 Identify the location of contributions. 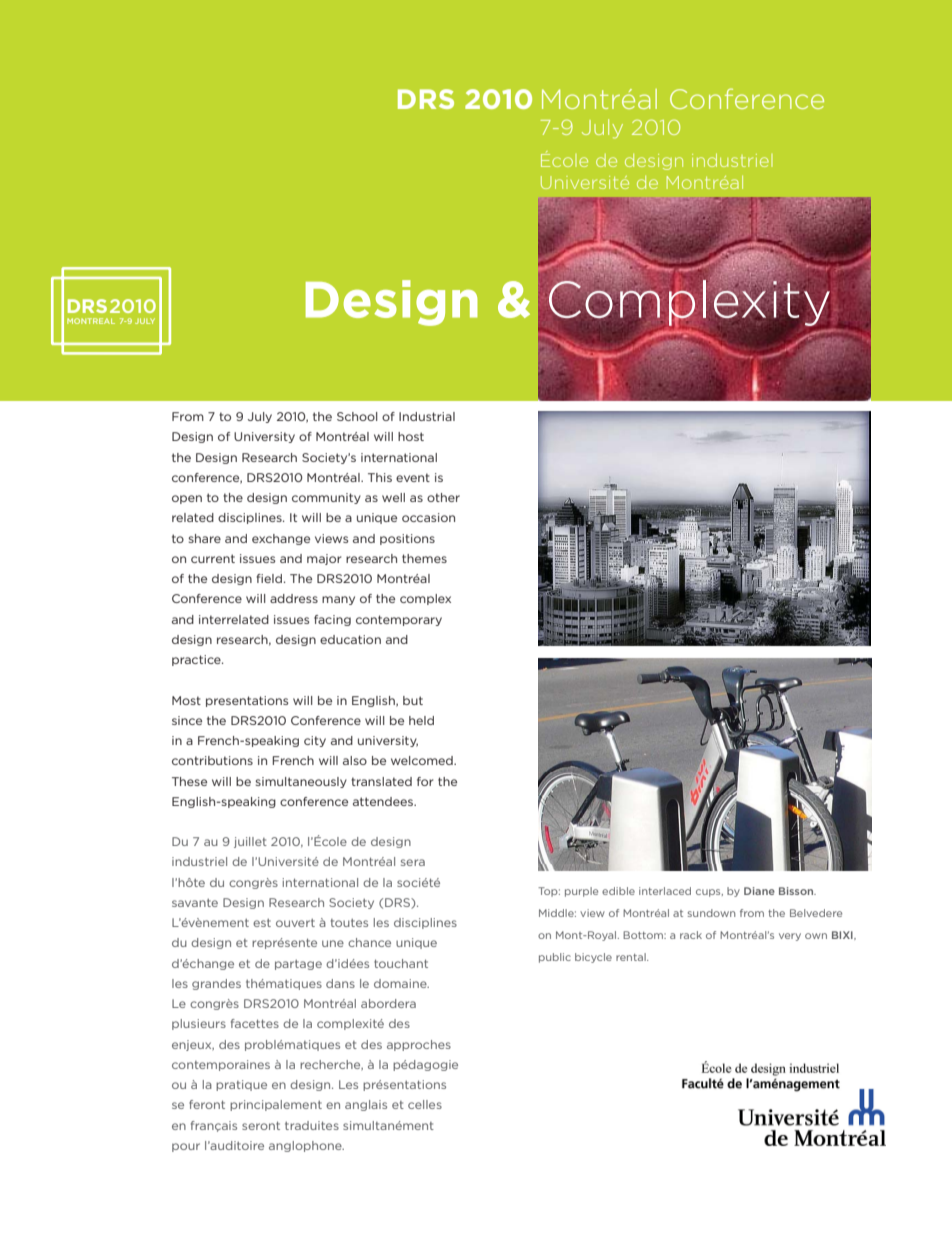
(212, 760).
